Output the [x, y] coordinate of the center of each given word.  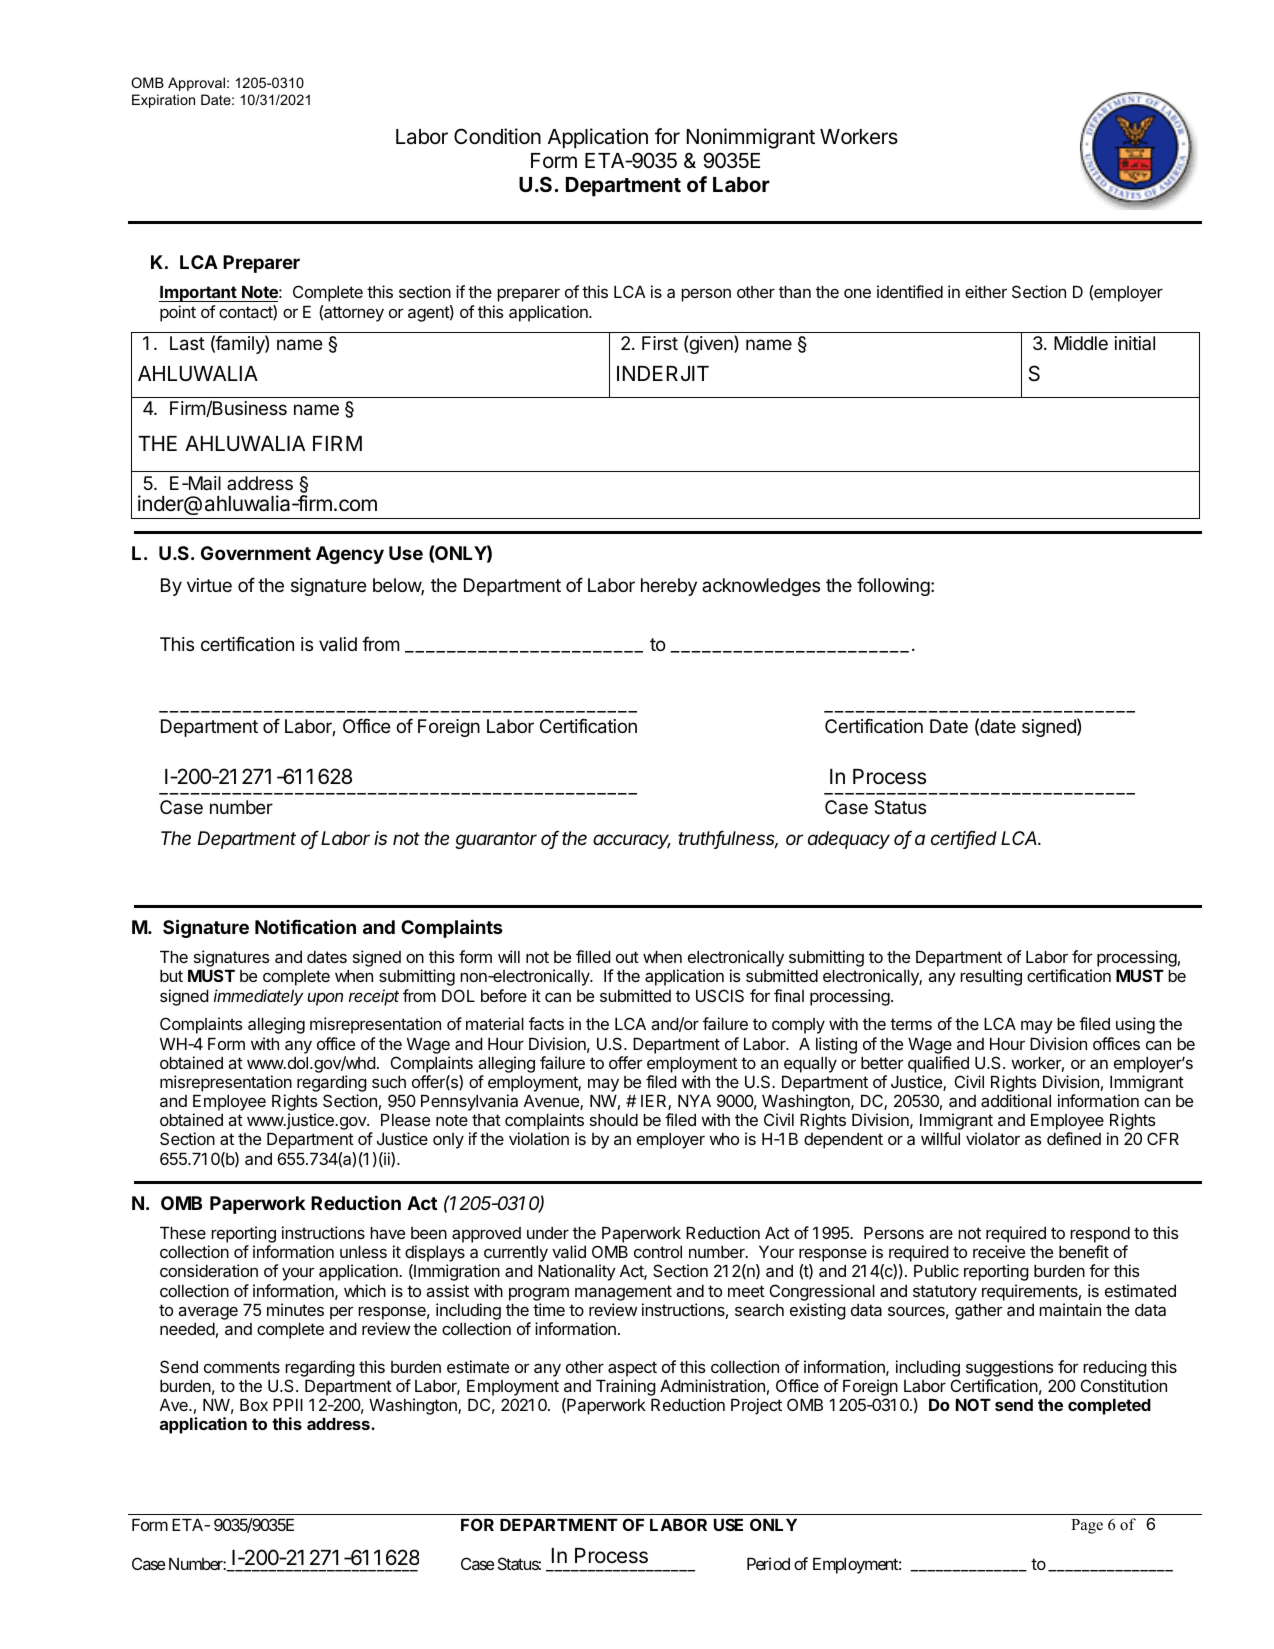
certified [964, 839]
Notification [305, 926]
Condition [497, 136]
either [986, 291]
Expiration [163, 101]
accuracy [632, 841]
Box [254, 1405]
